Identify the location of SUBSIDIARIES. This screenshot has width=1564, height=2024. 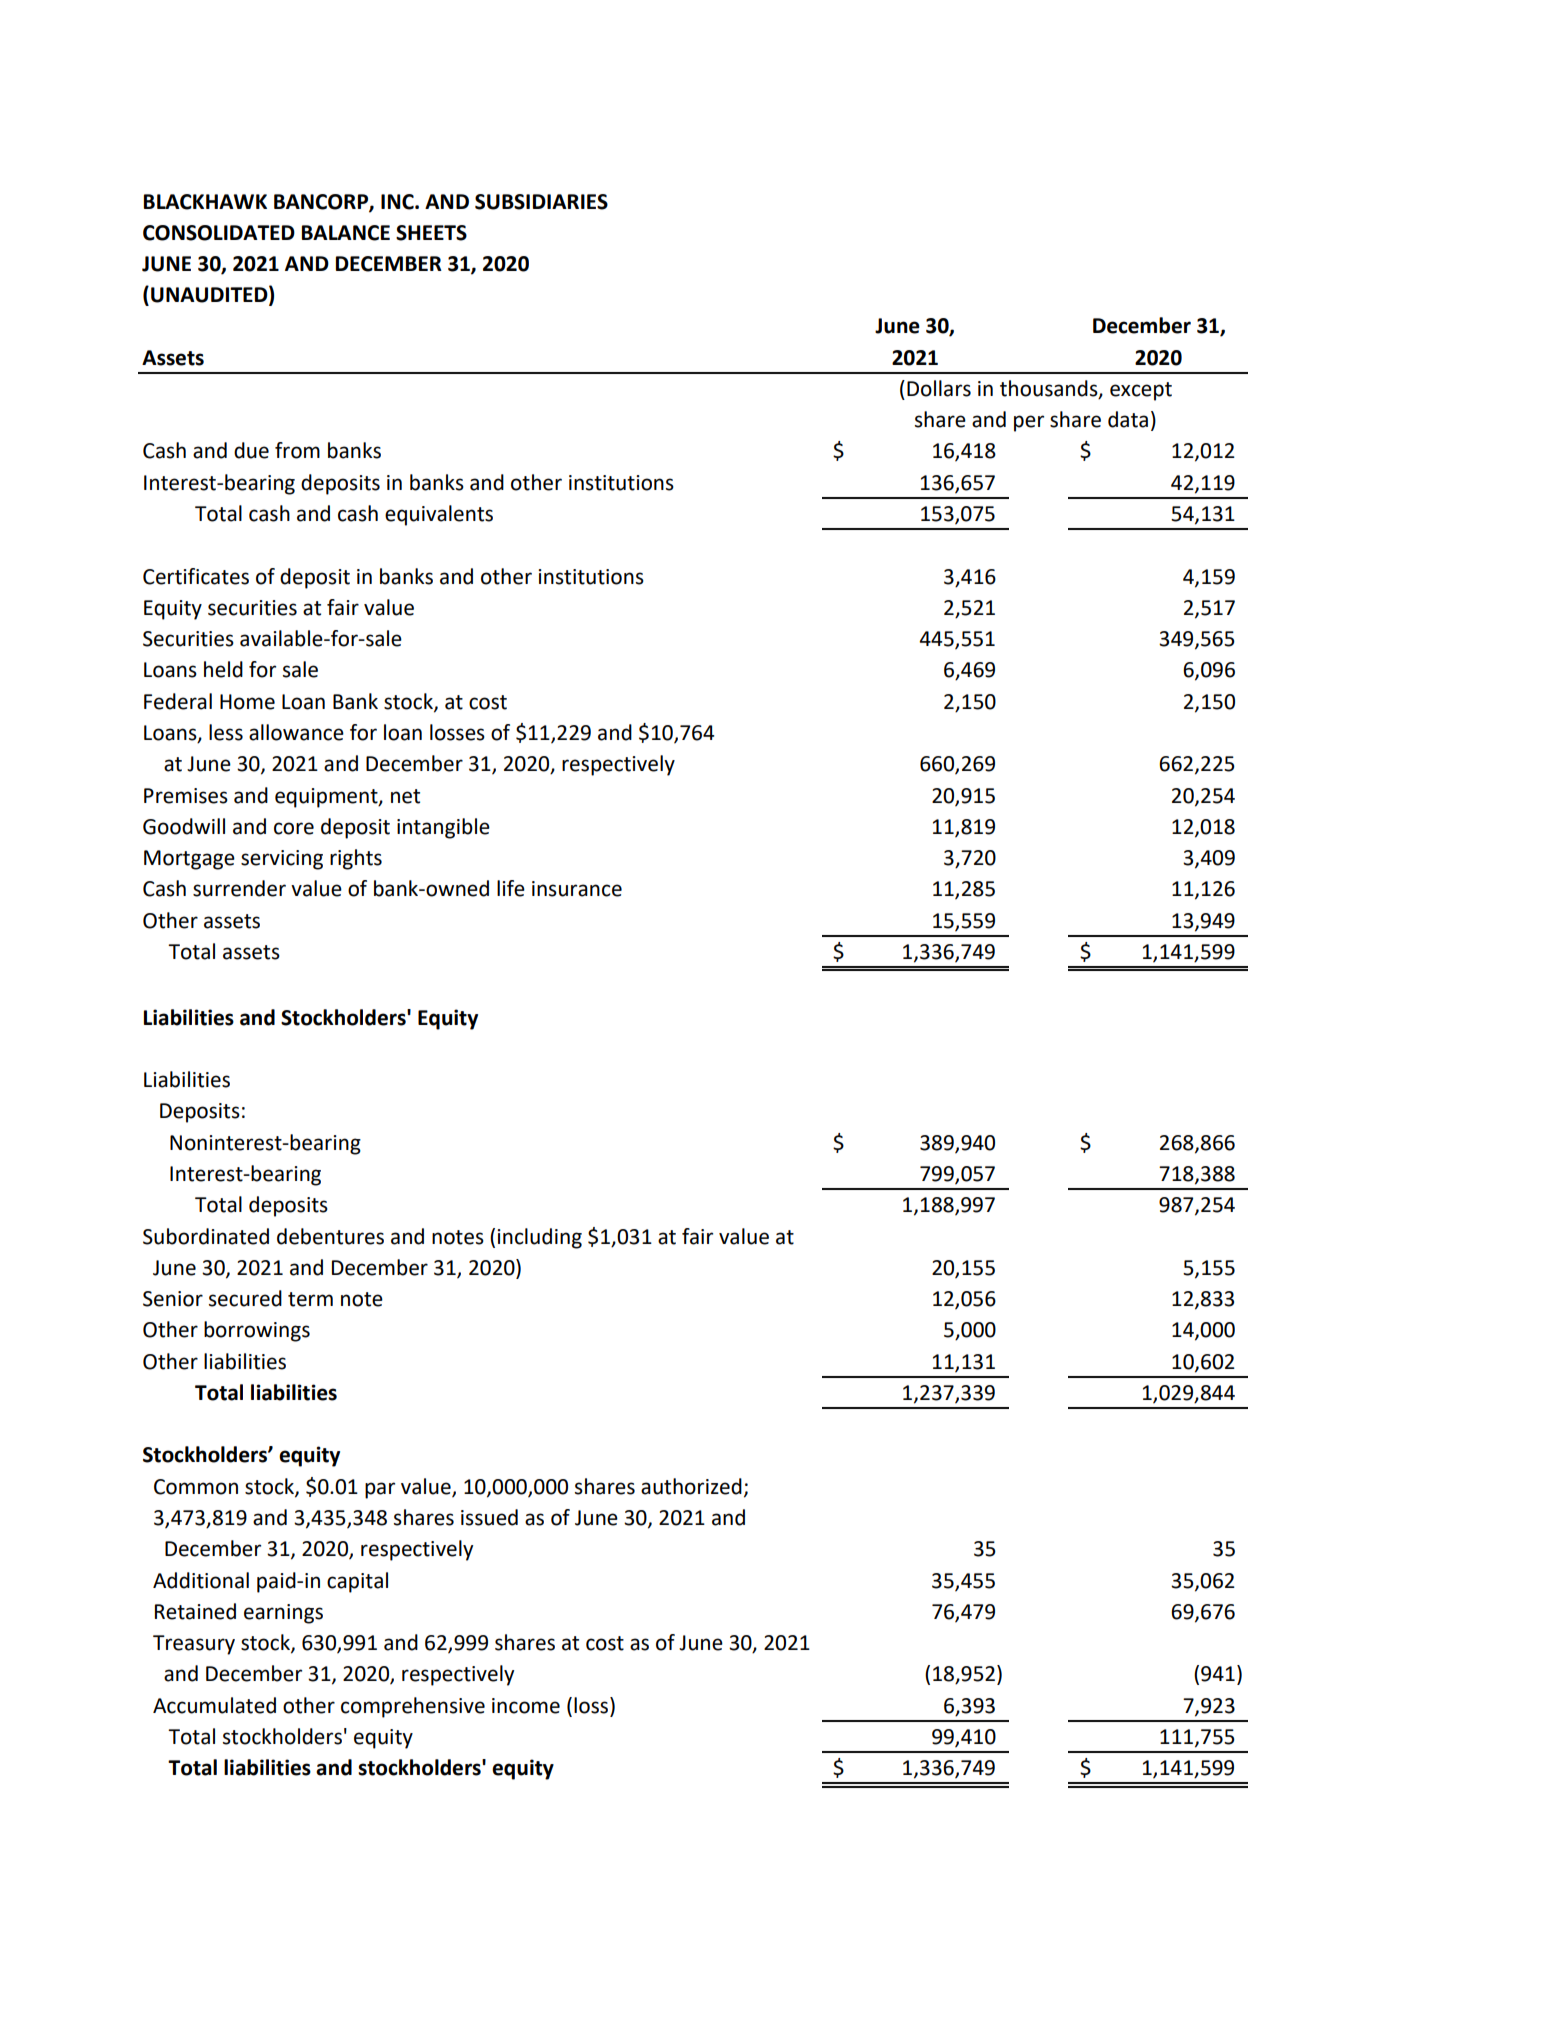
(541, 202).
